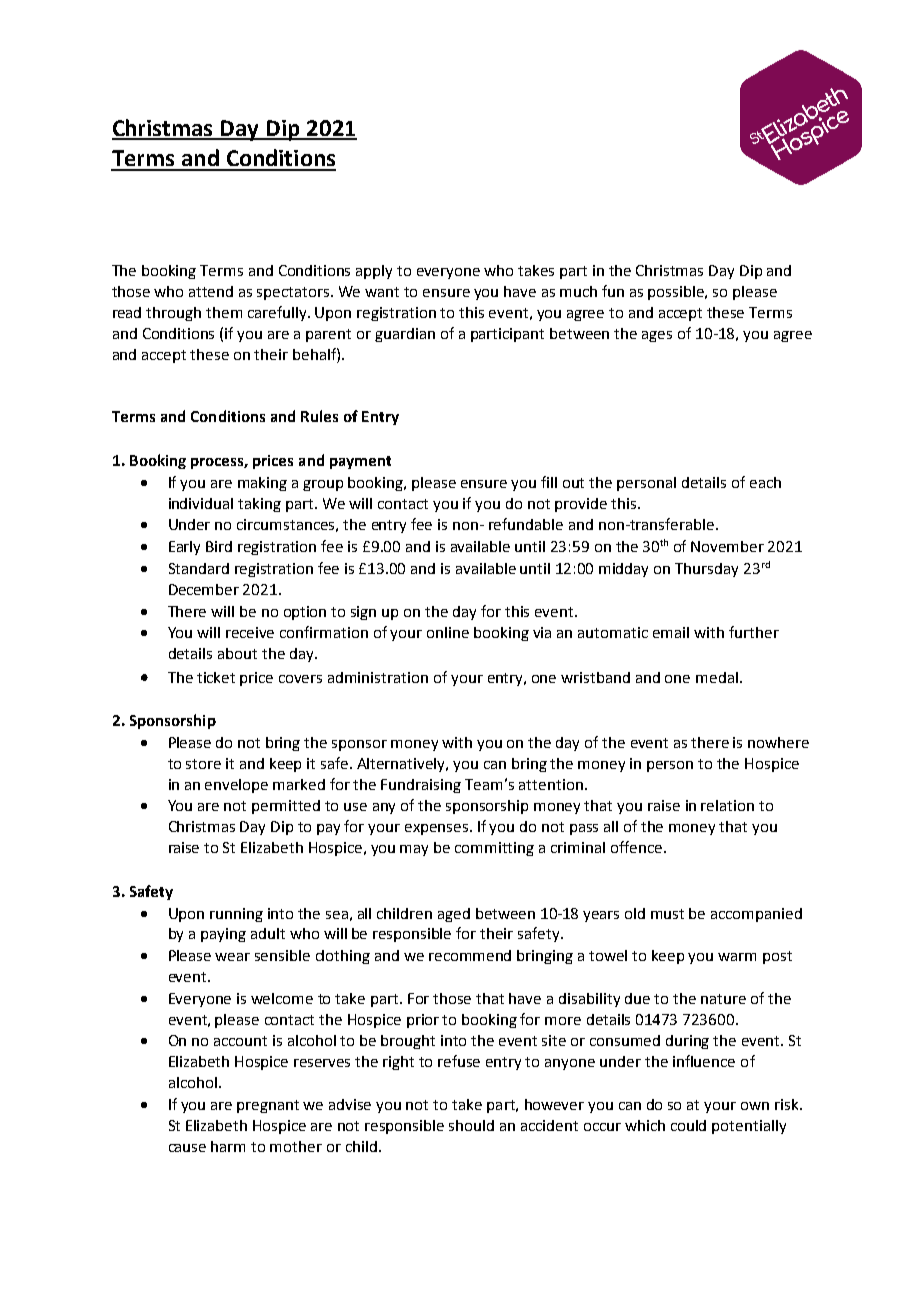  I want to click on possible, so click(677, 293).
